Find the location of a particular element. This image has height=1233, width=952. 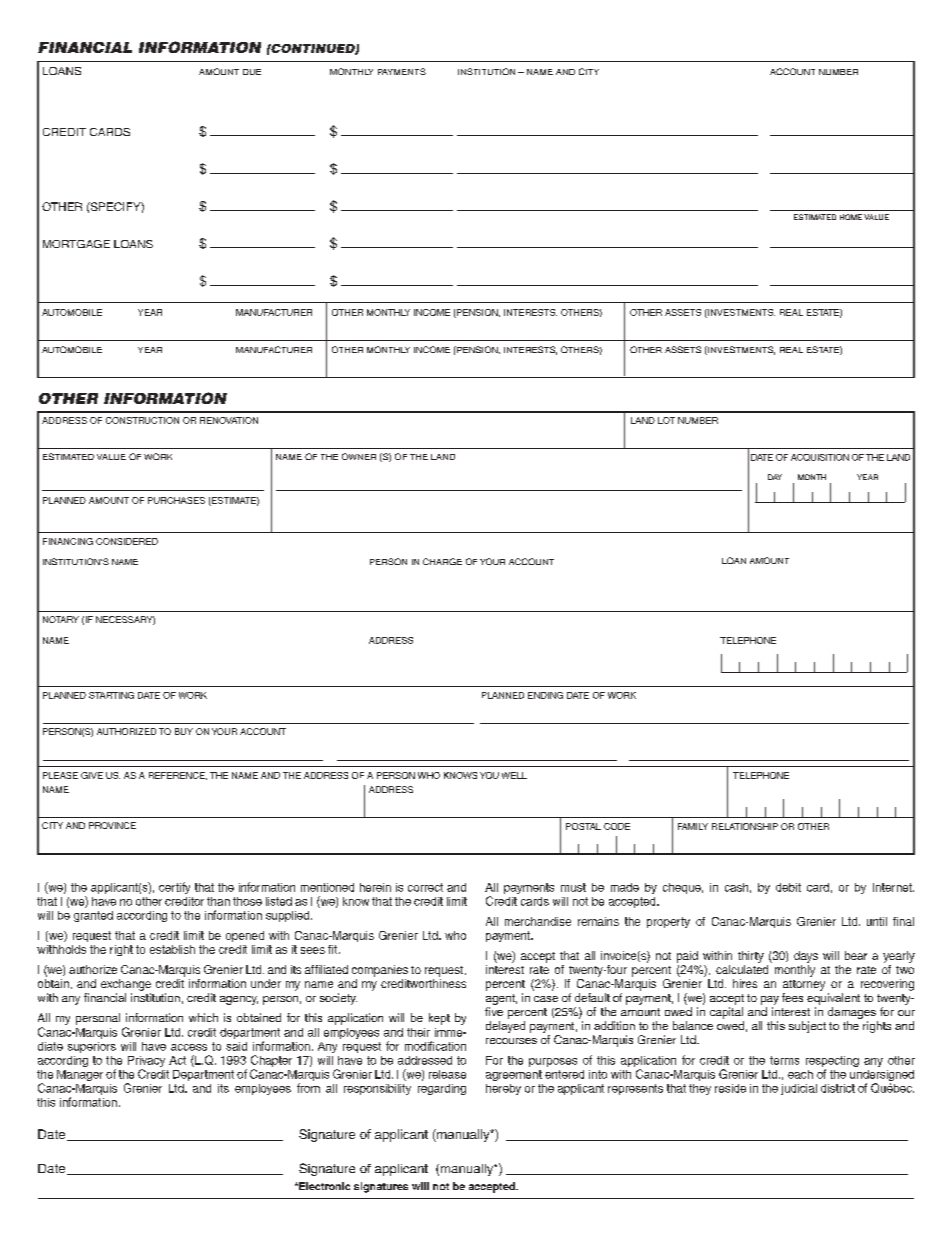

LOT is located at coordinates (666, 420).
